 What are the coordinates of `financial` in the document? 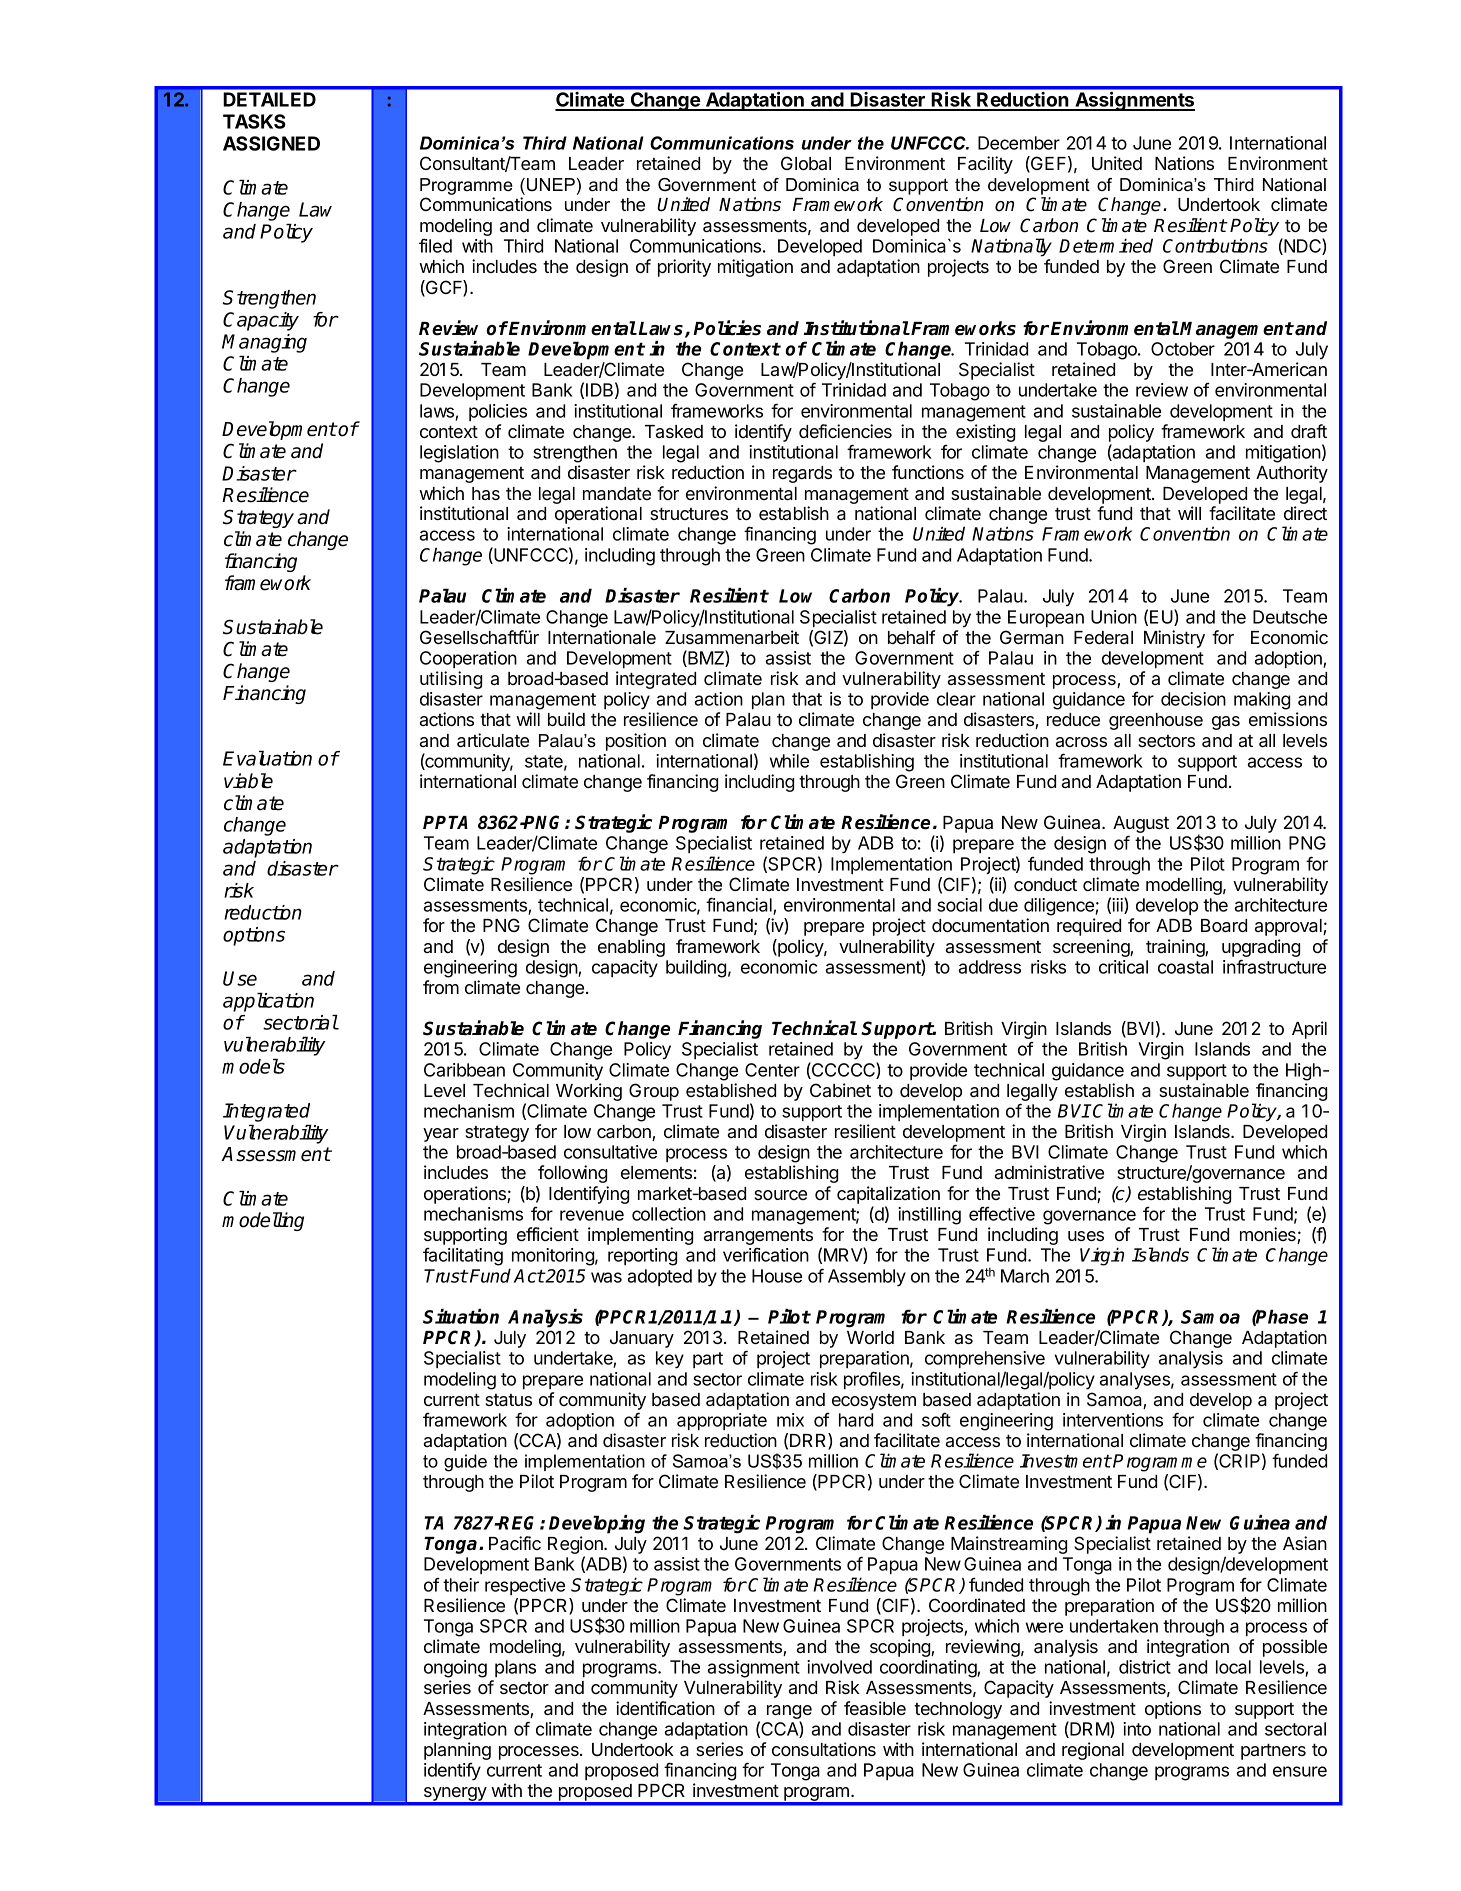 It's located at (740, 906).
